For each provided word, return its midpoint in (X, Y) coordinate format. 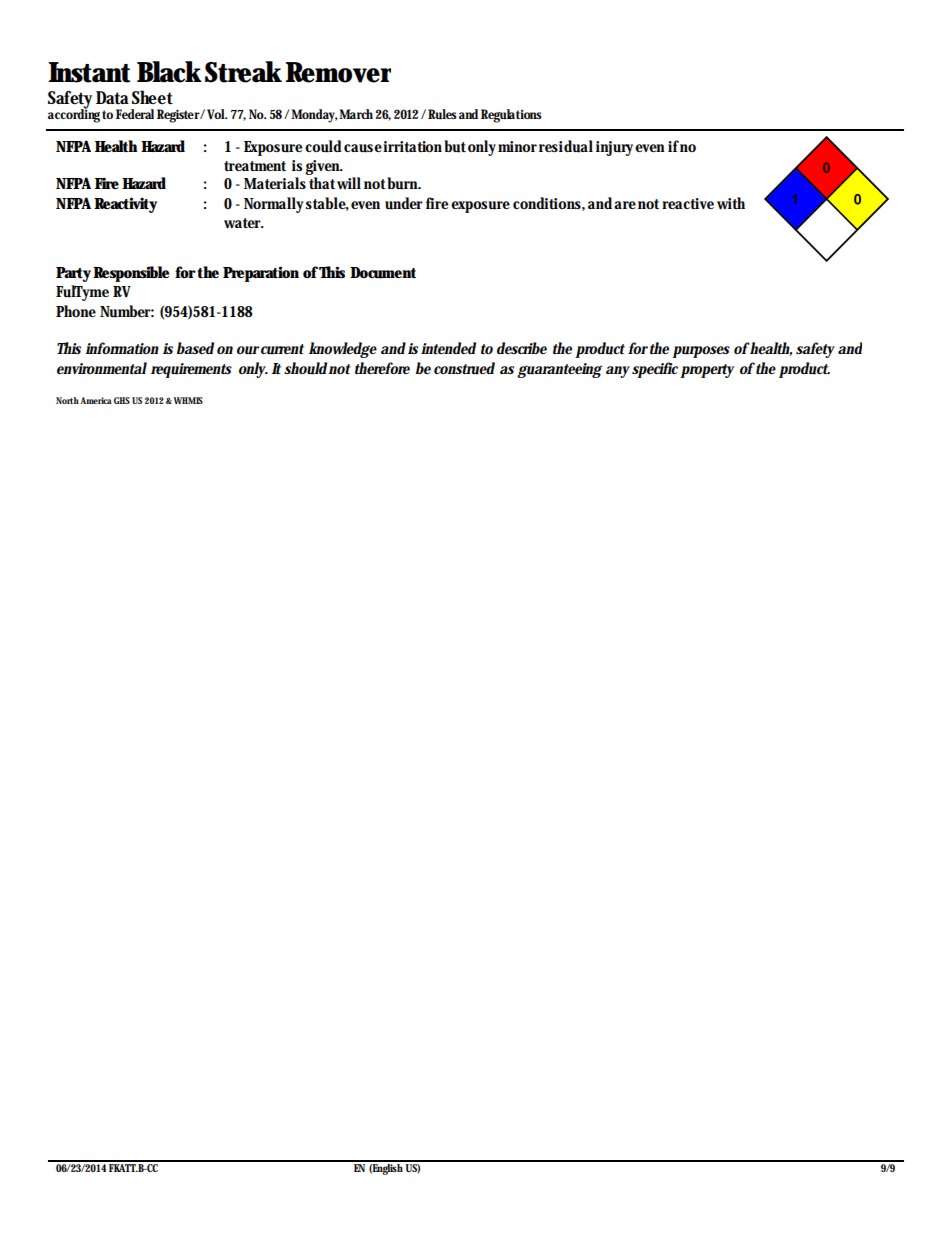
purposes (701, 352)
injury (614, 148)
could (323, 146)
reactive (688, 203)
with (731, 203)
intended (448, 348)
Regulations (511, 116)
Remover (338, 72)
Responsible (131, 274)
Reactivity (125, 205)
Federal (135, 114)
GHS (122, 400)
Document (383, 273)
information (122, 348)
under (404, 203)
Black (169, 72)
